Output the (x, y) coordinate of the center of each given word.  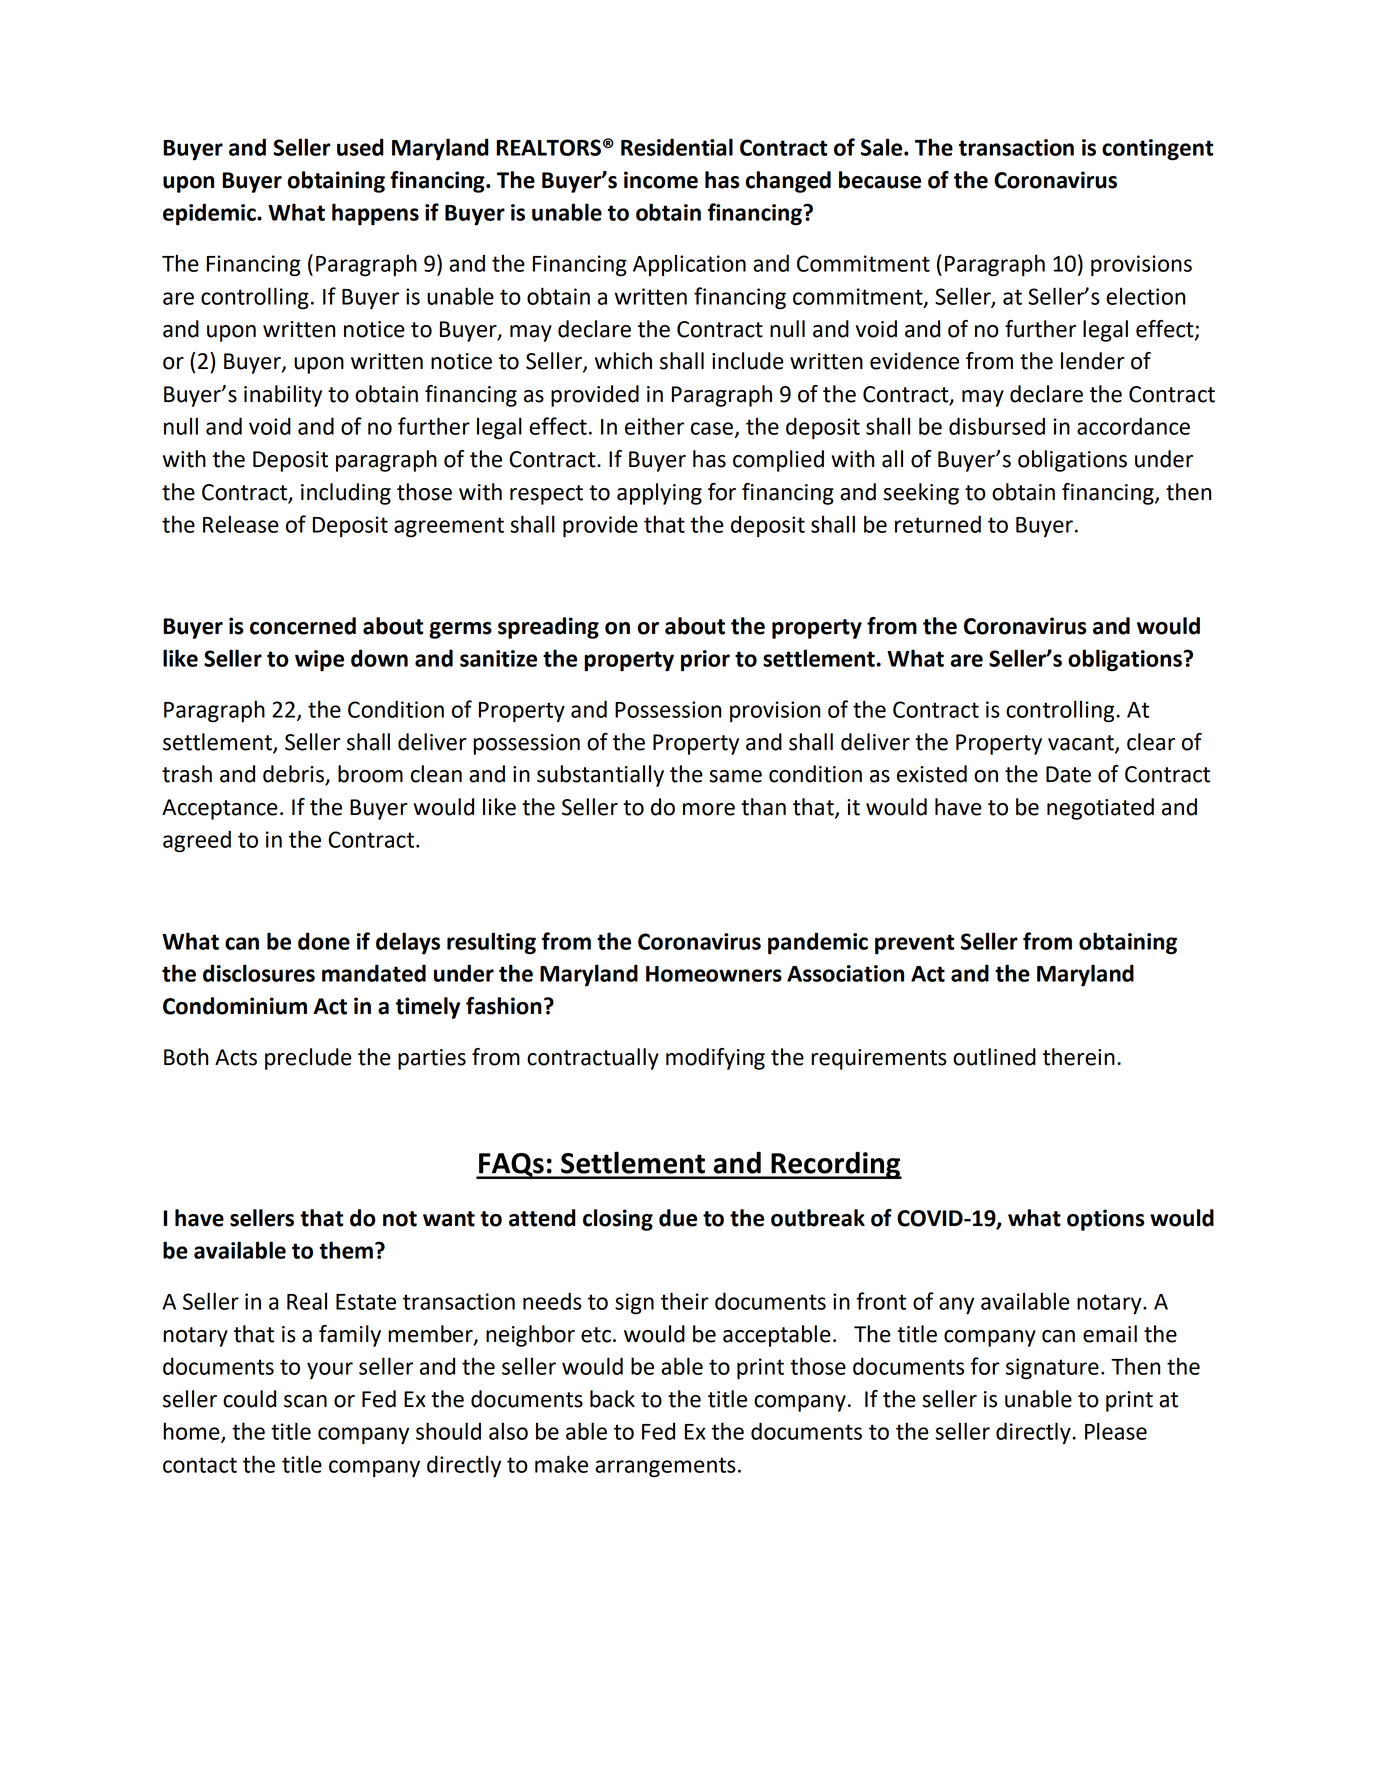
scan (305, 1401)
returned (938, 524)
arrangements (665, 1467)
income (661, 180)
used (360, 147)
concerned (303, 626)
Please (1116, 1431)
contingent (1157, 150)
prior (705, 661)
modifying (715, 1059)
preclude (308, 1059)
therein (1079, 1057)
